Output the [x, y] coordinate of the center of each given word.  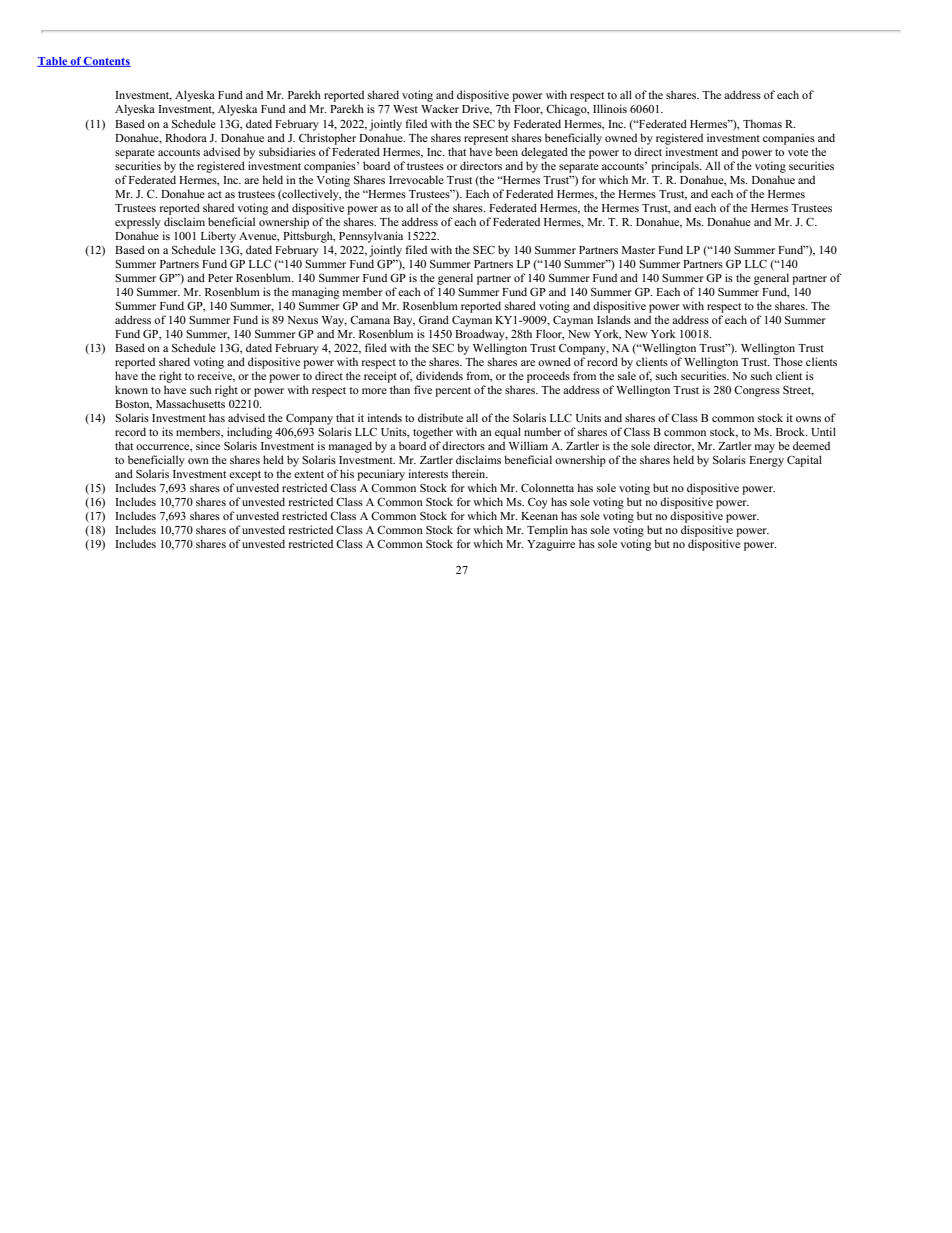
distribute [440, 417]
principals [676, 167]
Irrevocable [416, 179]
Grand [434, 319]
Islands [614, 319]
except [245, 476]
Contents [106, 62]
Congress [757, 391]
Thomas [762, 123]
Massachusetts [190, 403]
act [215, 194]
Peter [220, 278]
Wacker [440, 108]
